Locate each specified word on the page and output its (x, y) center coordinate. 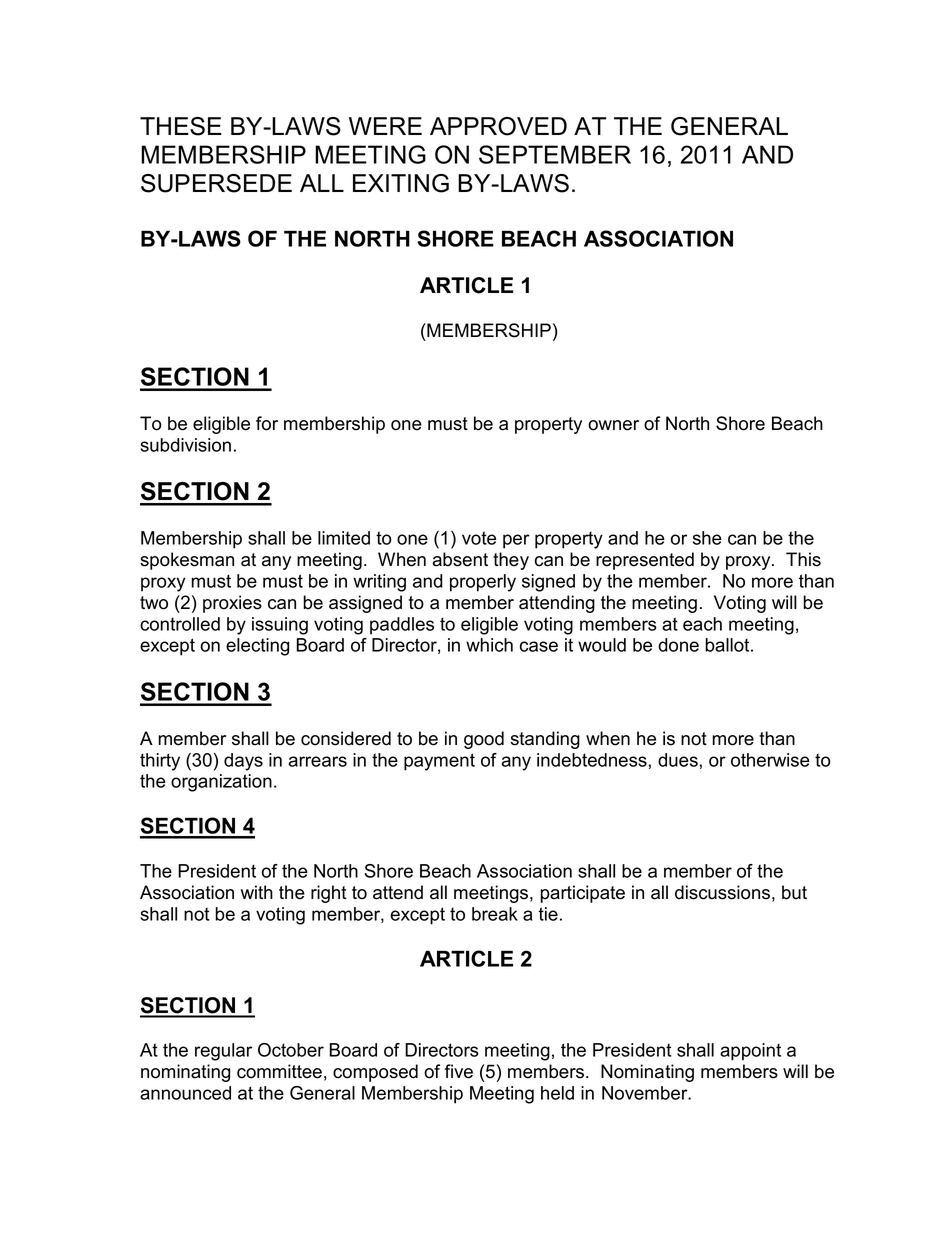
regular (223, 1052)
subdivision (185, 445)
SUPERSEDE (216, 183)
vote (479, 538)
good (484, 740)
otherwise (770, 760)
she (707, 538)
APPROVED (498, 126)
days (243, 762)
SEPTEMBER (555, 154)
